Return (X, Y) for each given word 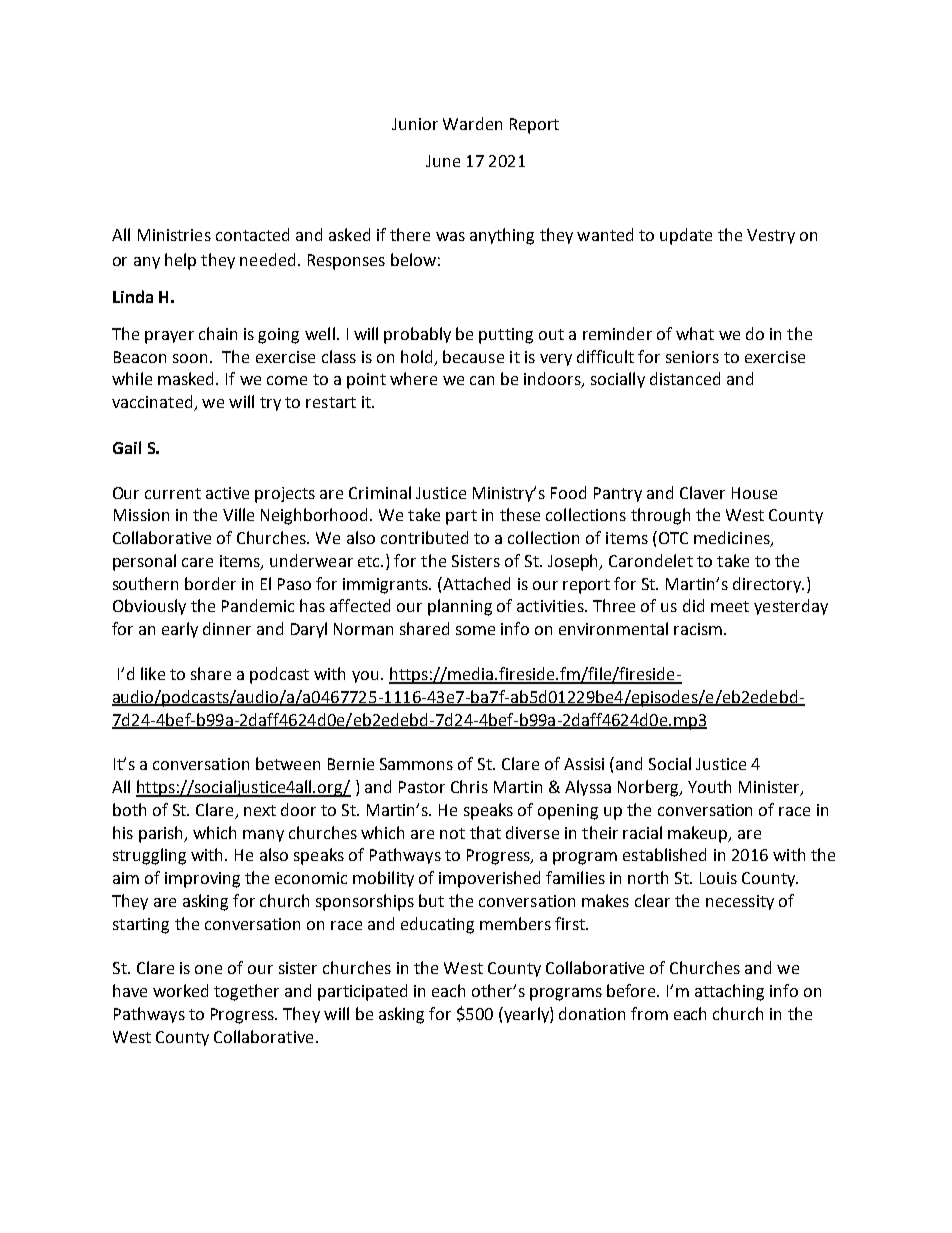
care (197, 562)
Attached (475, 583)
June (443, 161)
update (686, 236)
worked (180, 990)
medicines (733, 539)
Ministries (174, 235)
